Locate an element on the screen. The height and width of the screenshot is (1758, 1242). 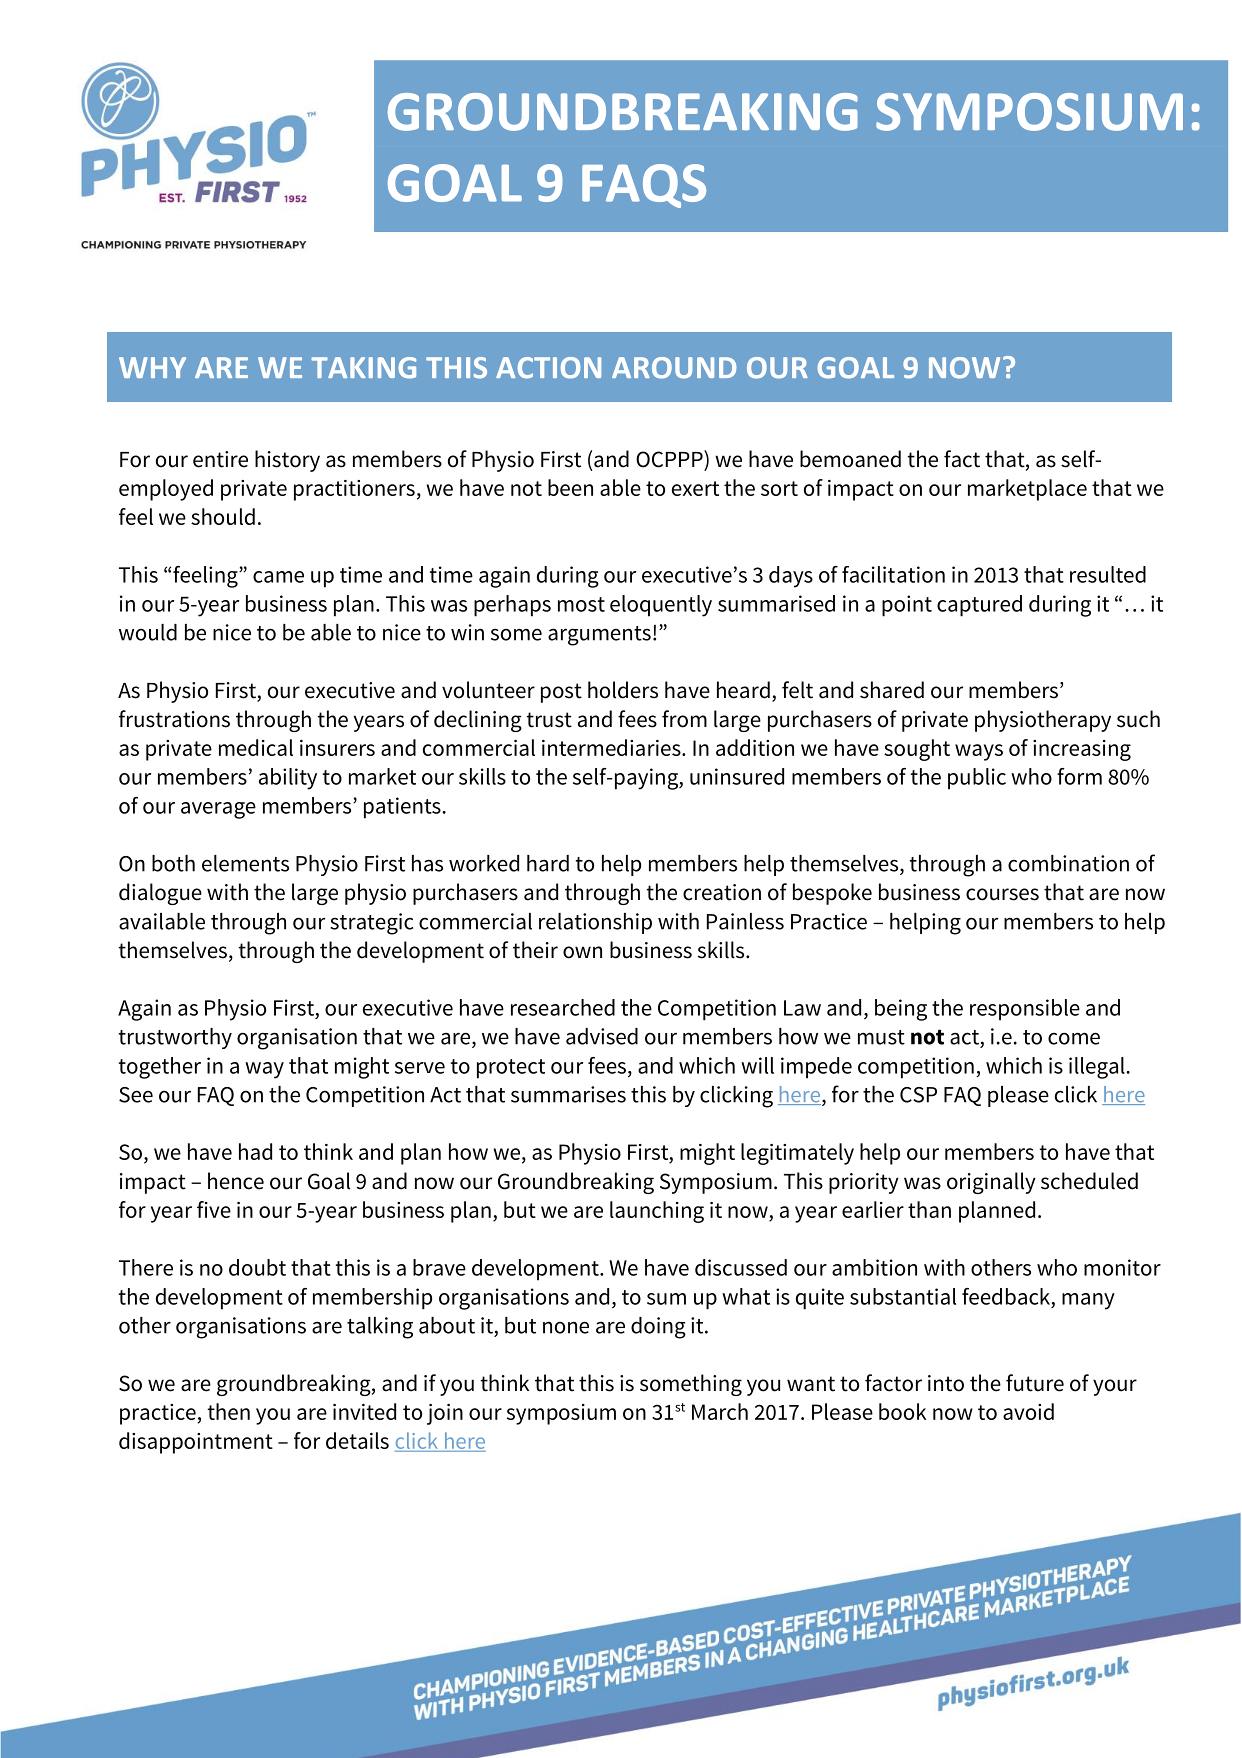
exert is located at coordinates (695, 488).
